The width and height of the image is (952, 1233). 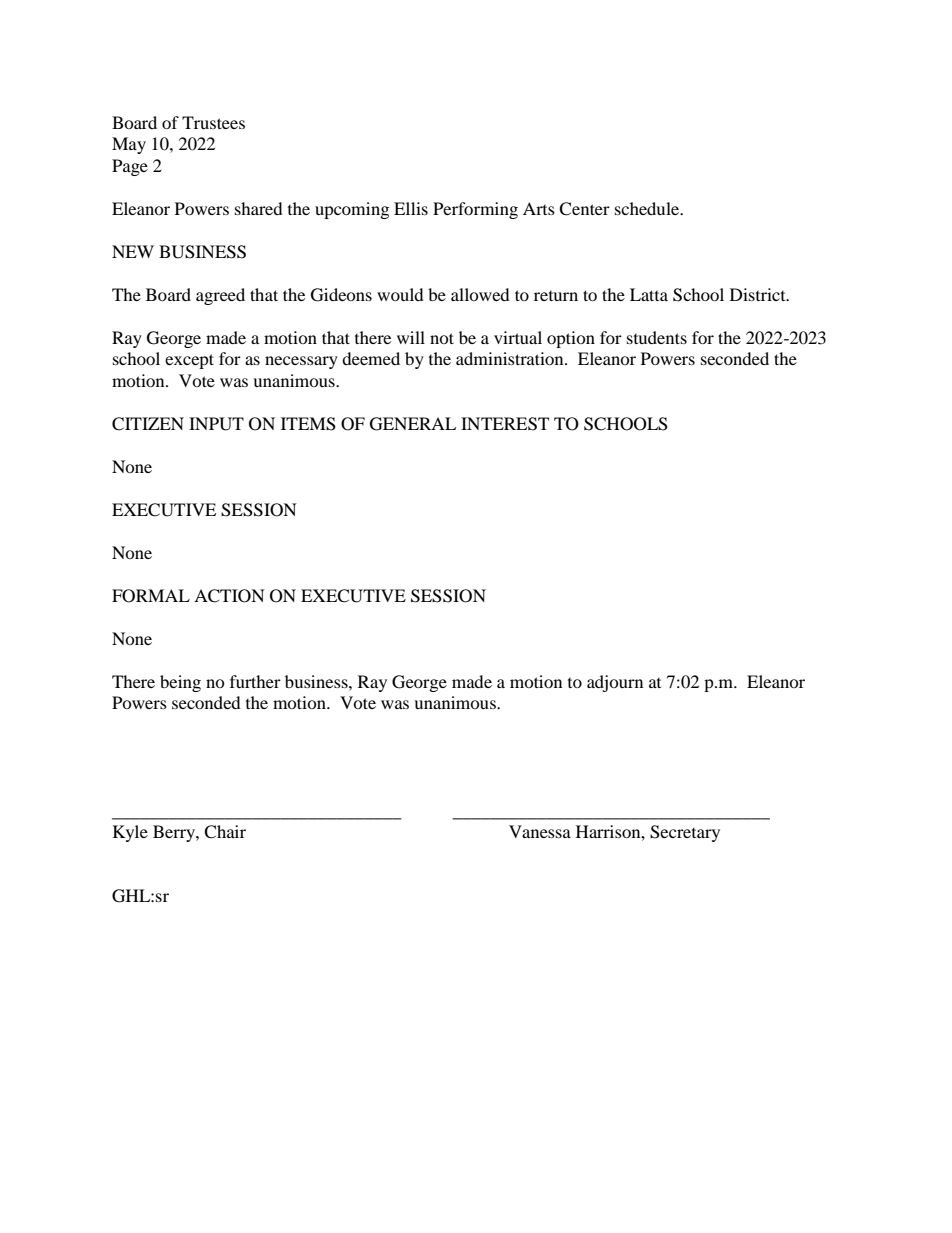 I want to click on Vanessa, so click(x=540, y=831).
